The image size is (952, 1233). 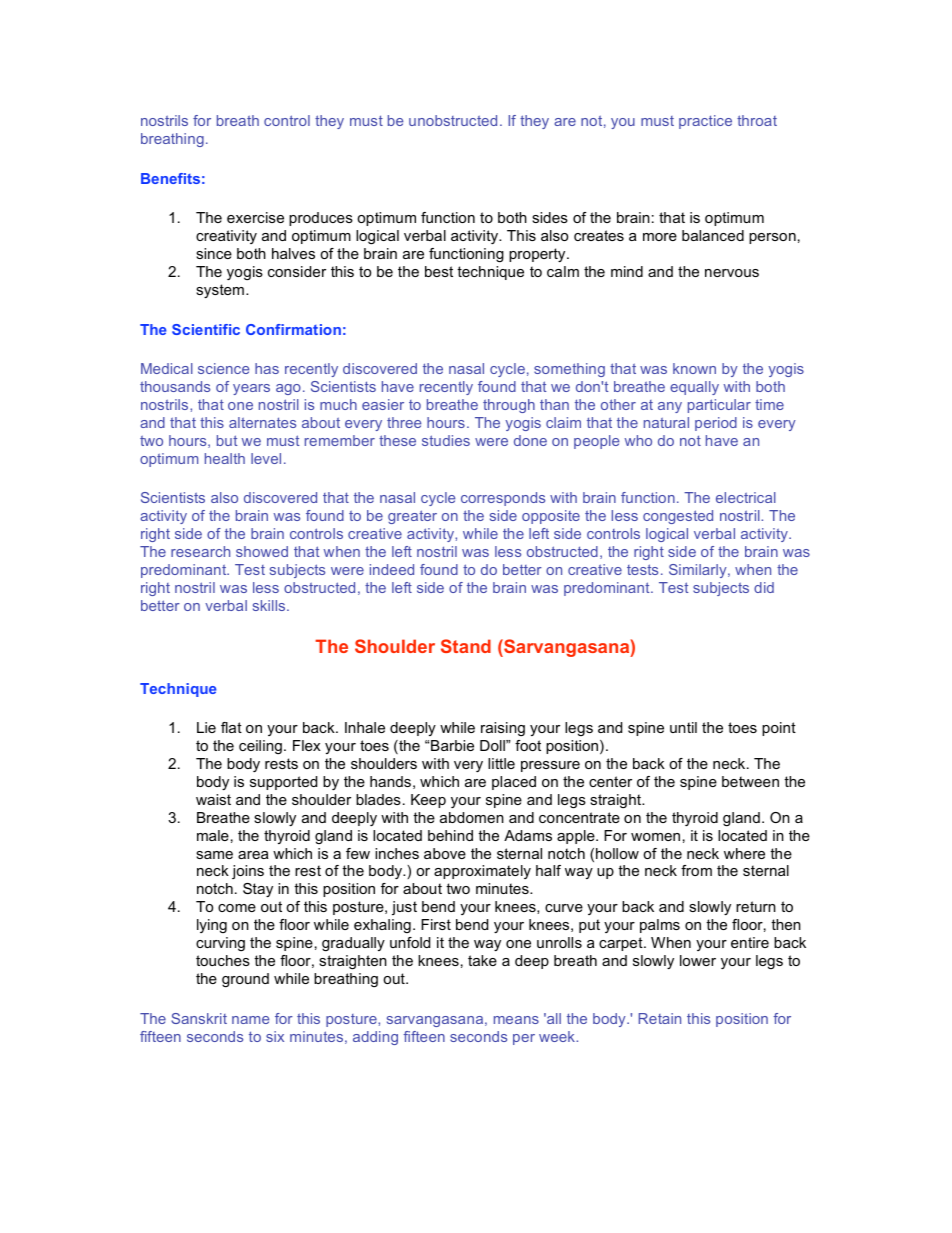 What do you see at coordinates (255, 217) in the screenshot?
I see `exercise` at bounding box center [255, 217].
